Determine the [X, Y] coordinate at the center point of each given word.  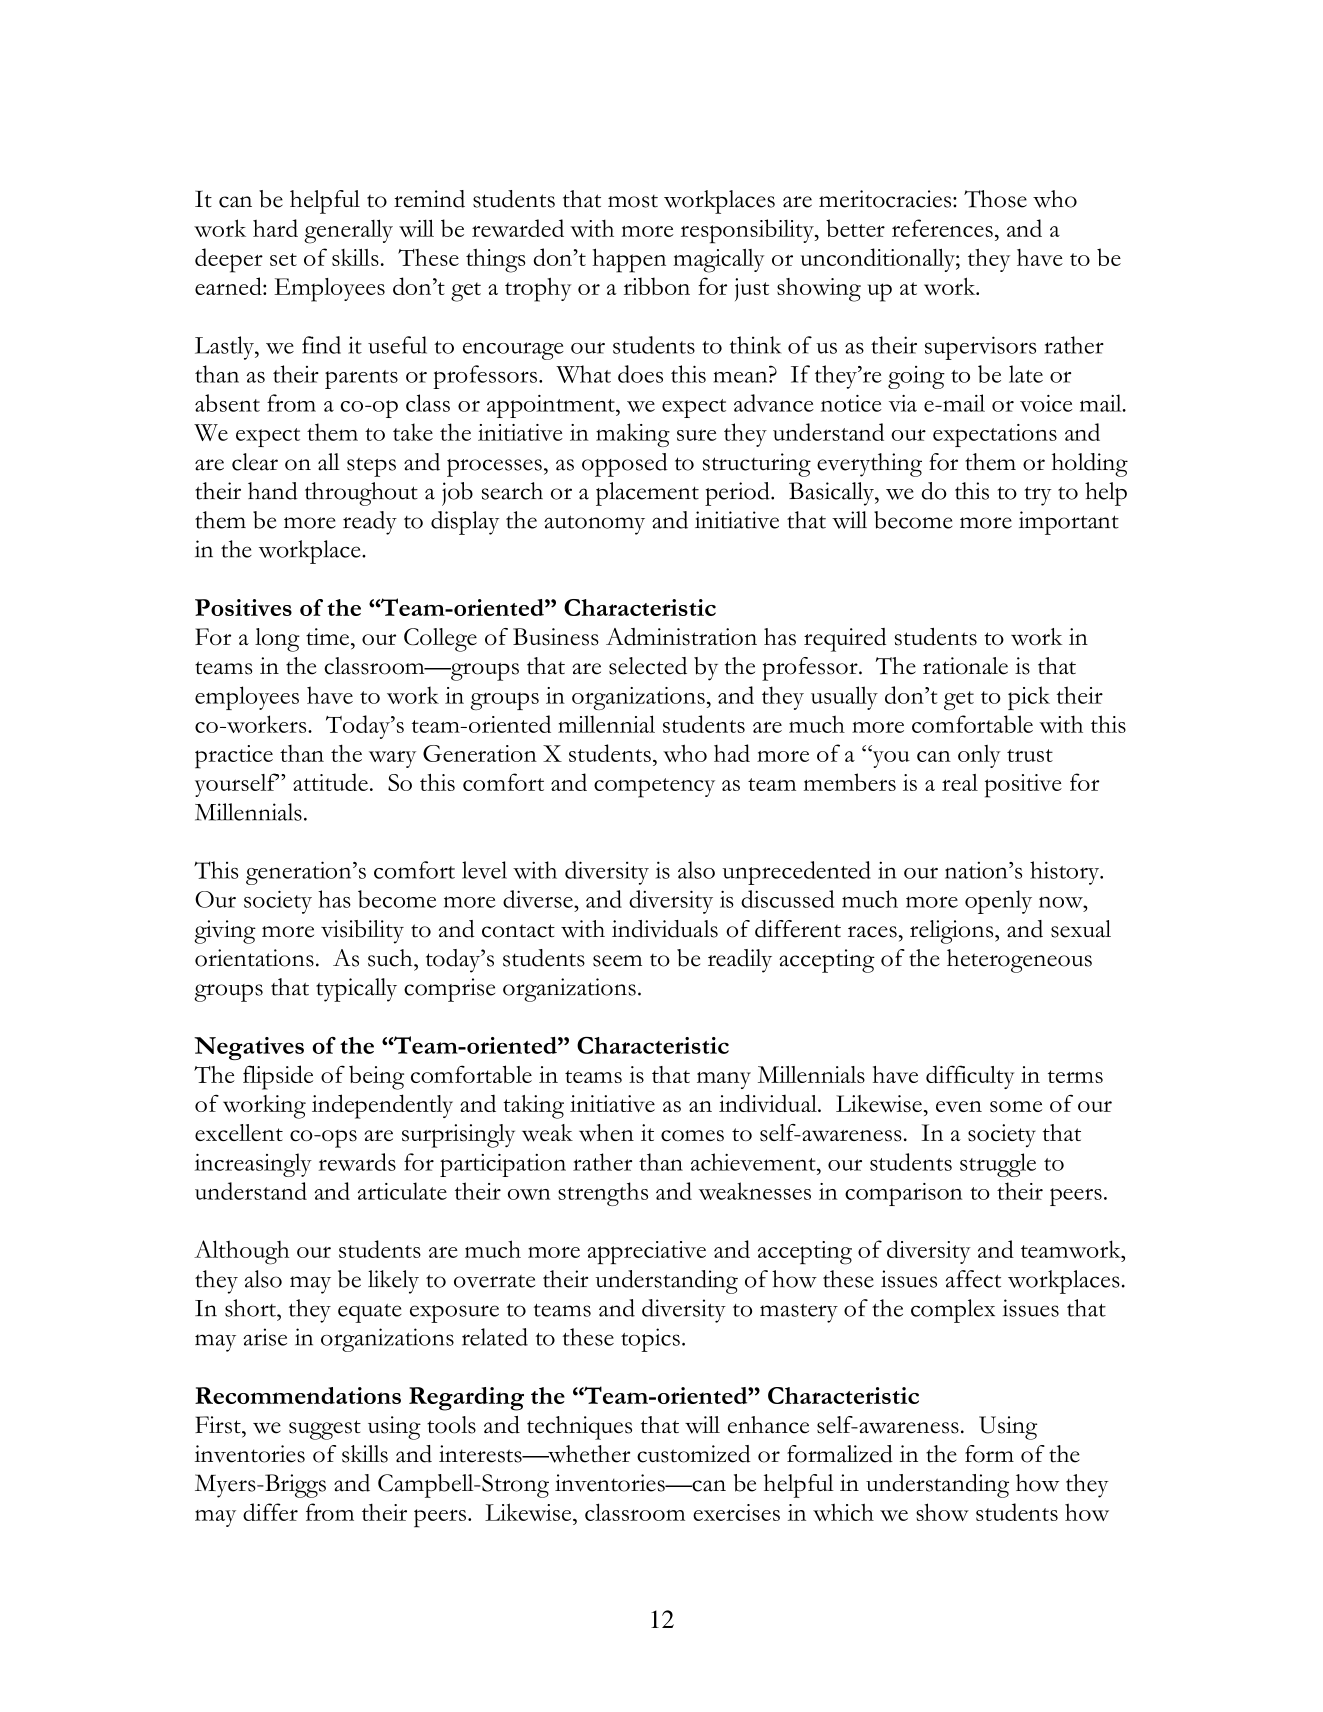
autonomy [594, 525]
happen [629, 260]
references [942, 228]
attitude [330, 782]
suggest [325, 1430]
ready [370, 523]
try [1038, 496]
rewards [357, 1162]
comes [692, 1136]
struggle [998, 1165]
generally [348, 231]
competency [654, 788]
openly [998, 902]
